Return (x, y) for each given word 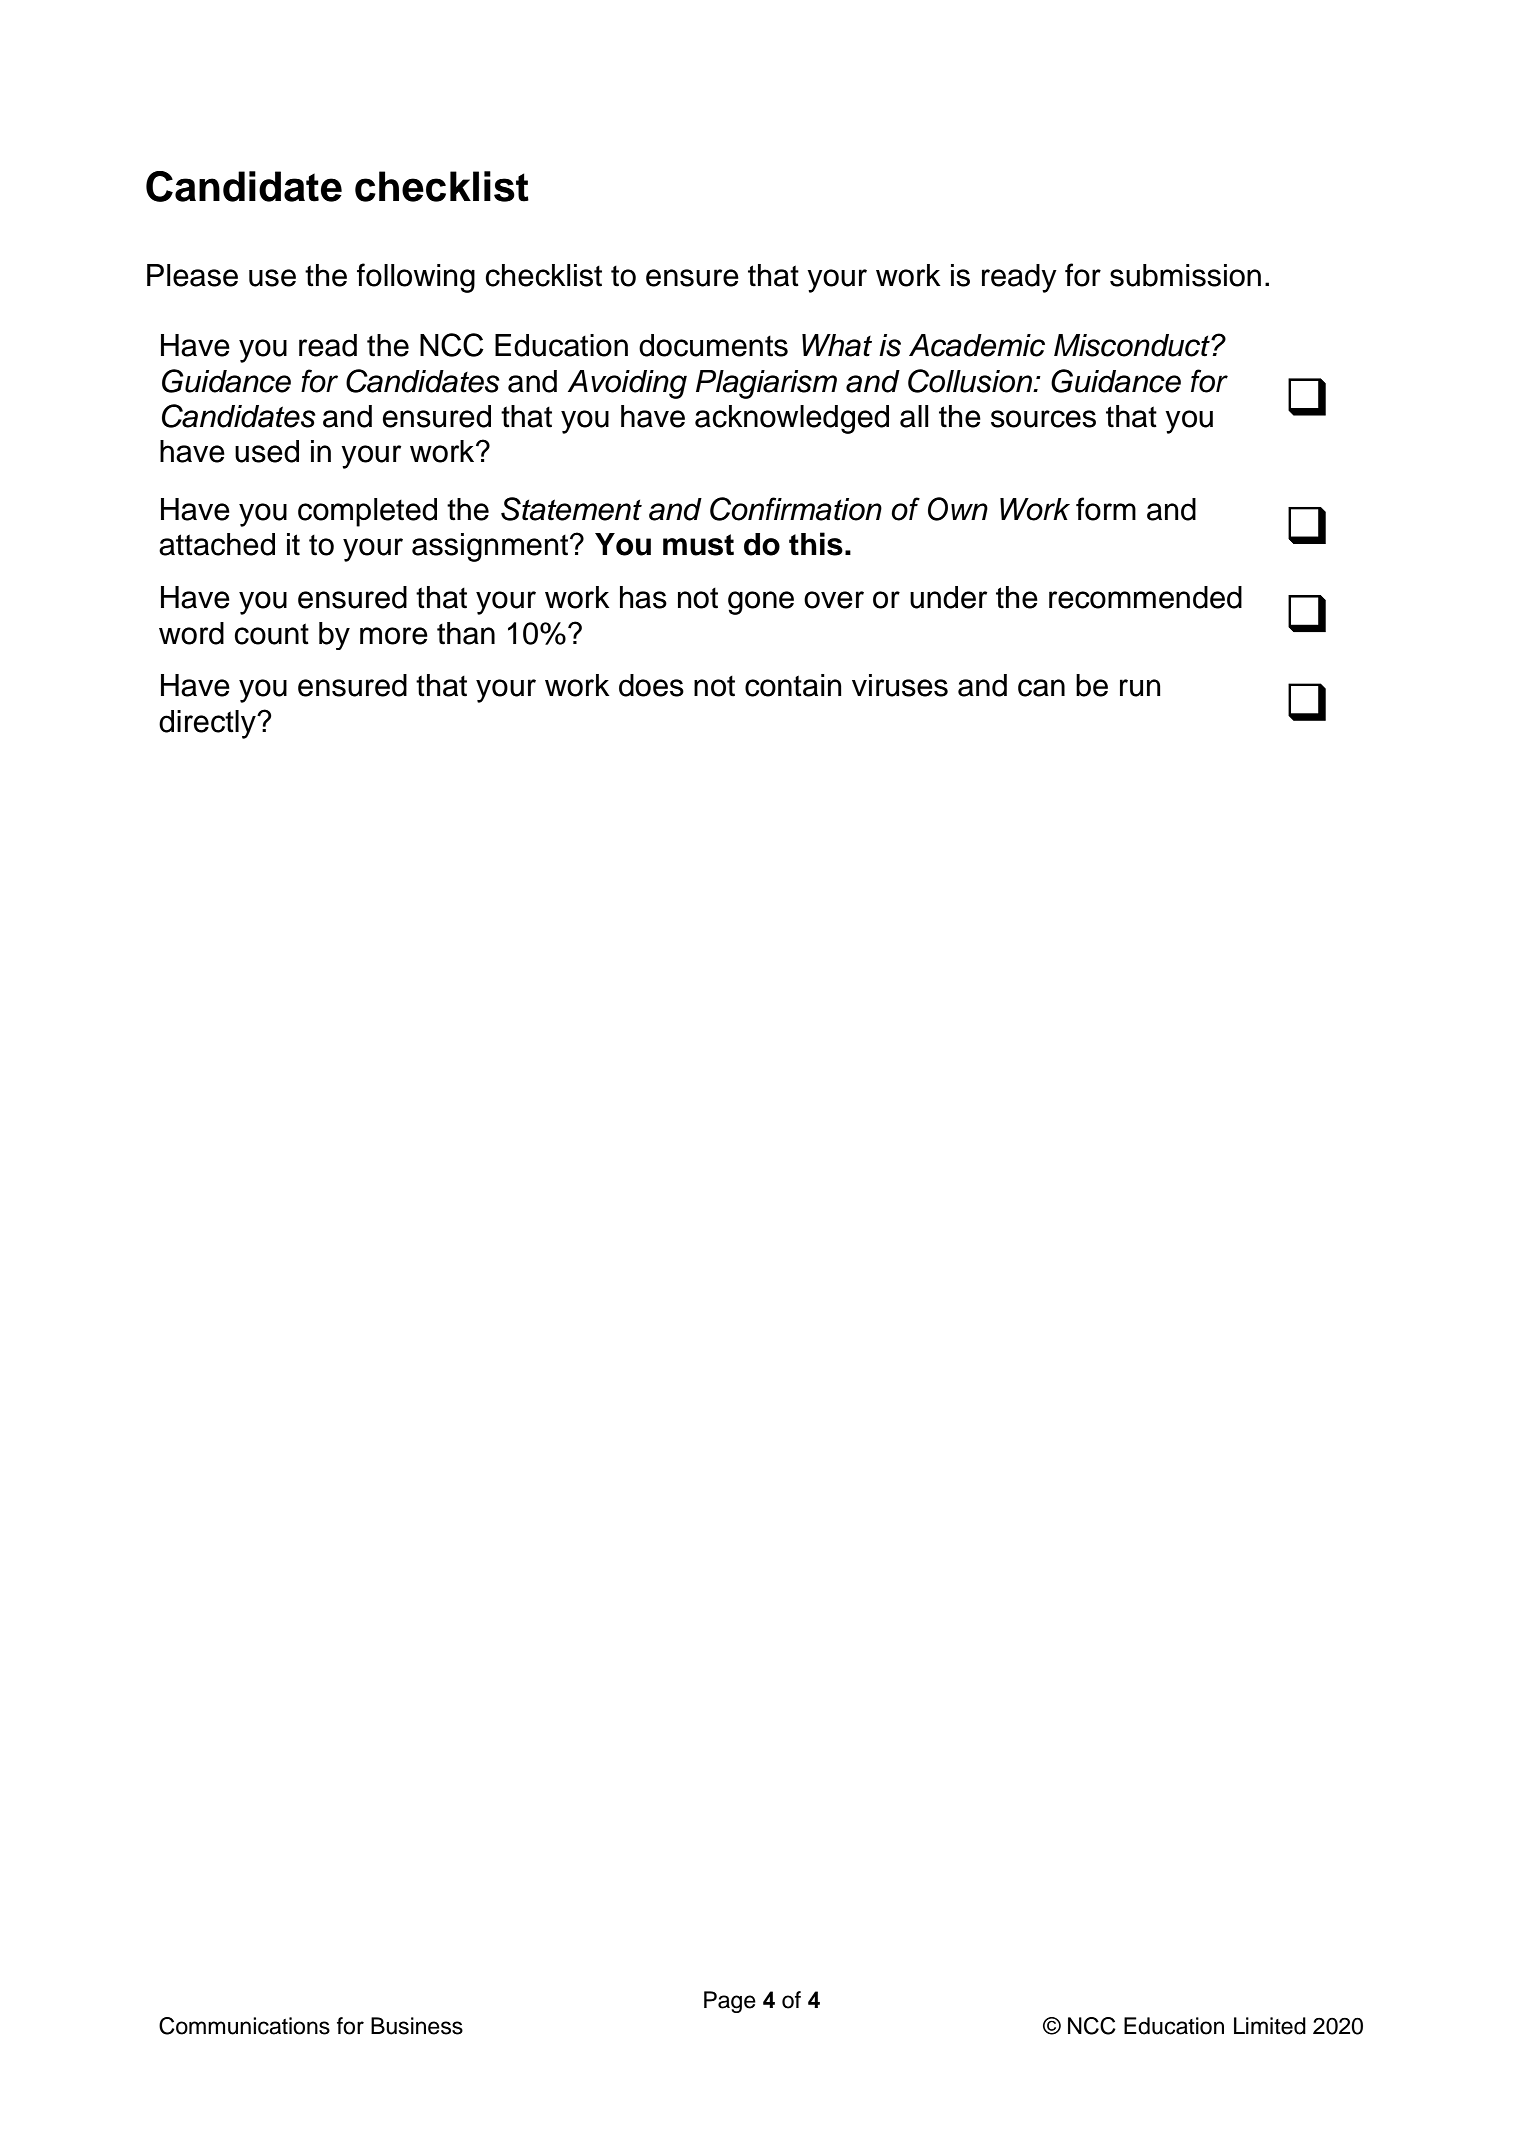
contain (793, 685)
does (651, 685)
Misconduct (1133, 345)
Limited (1270, 2026)
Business (417, 2026)
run (1140, 688)
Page (730, 2002)
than (466, 633)
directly (208, 724)
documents (713, 345)
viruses (900, 685)
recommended (1145, 597)
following (416, 278)
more (394, 636)
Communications (244, 2026)
